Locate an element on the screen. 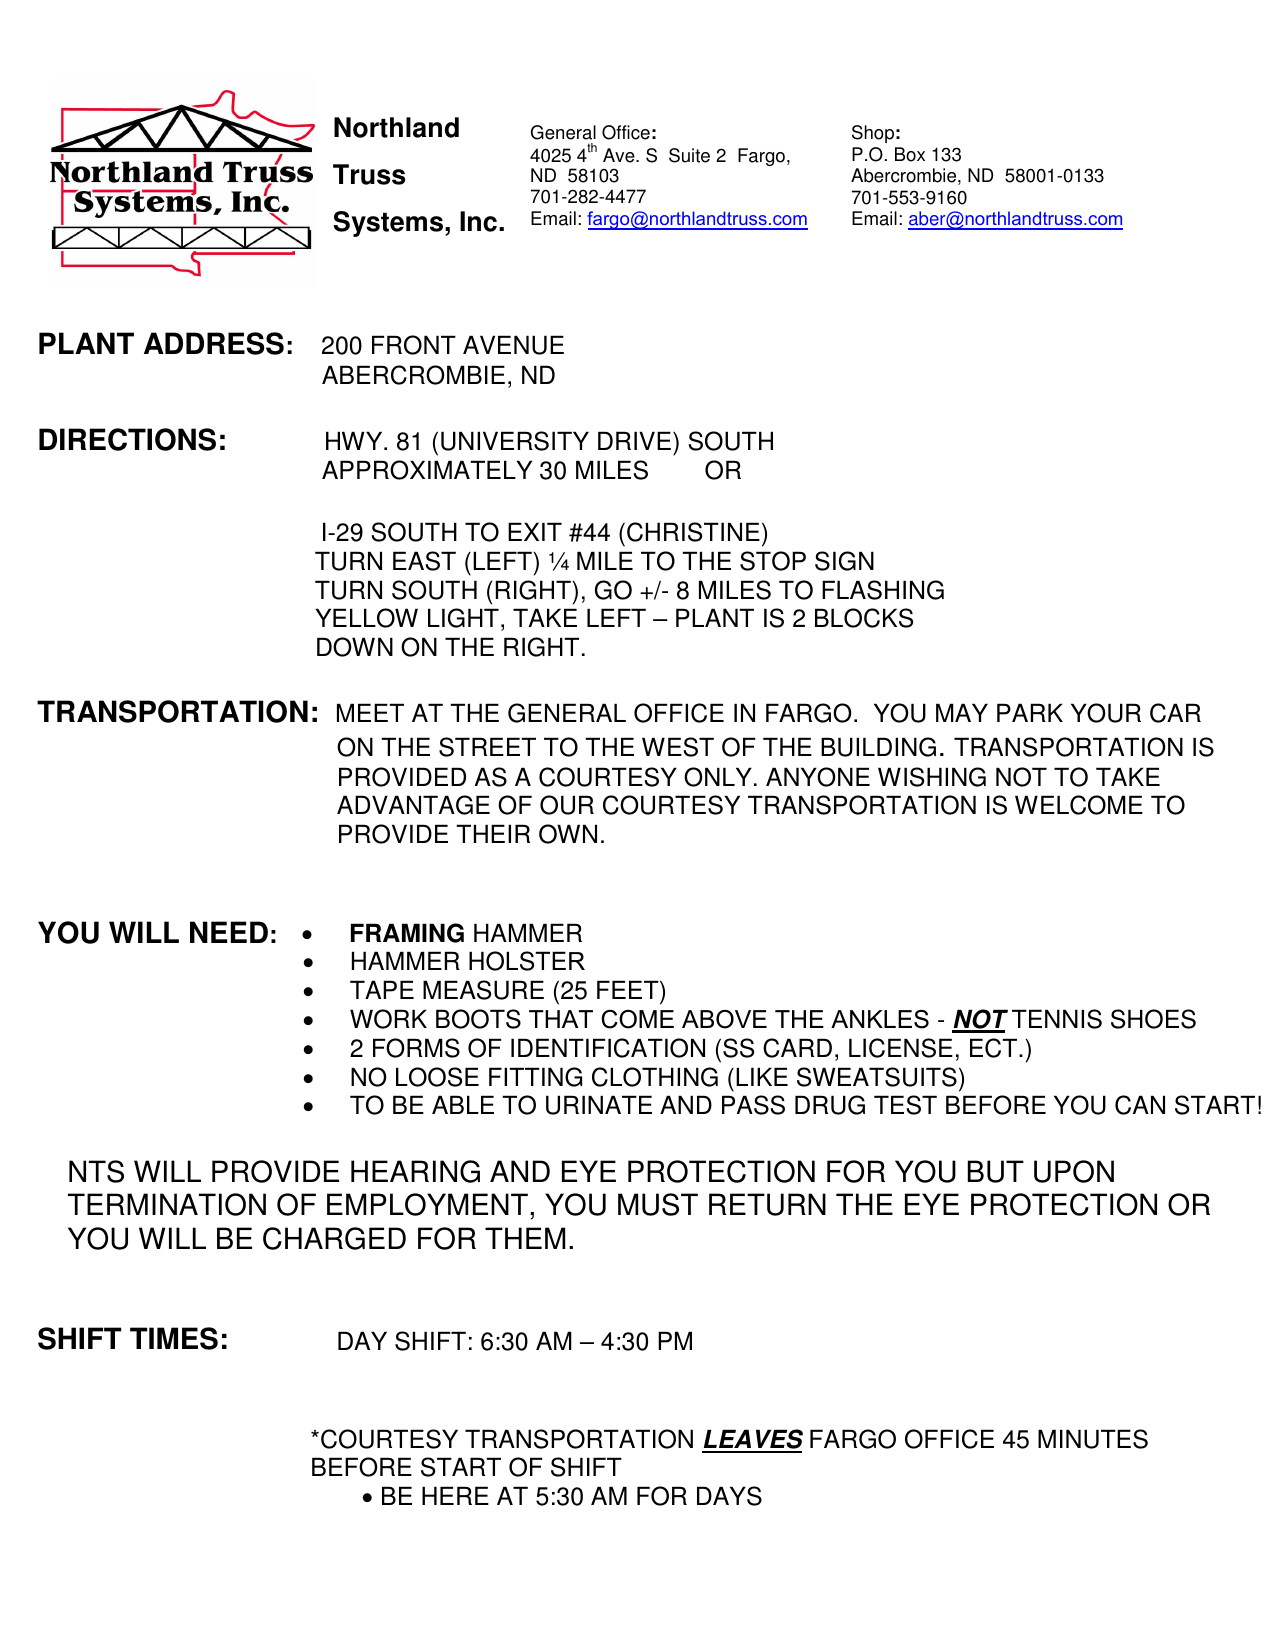 This screenshot has width=1273, height=1648. TIMES is located at coordinates (174, 1338).
